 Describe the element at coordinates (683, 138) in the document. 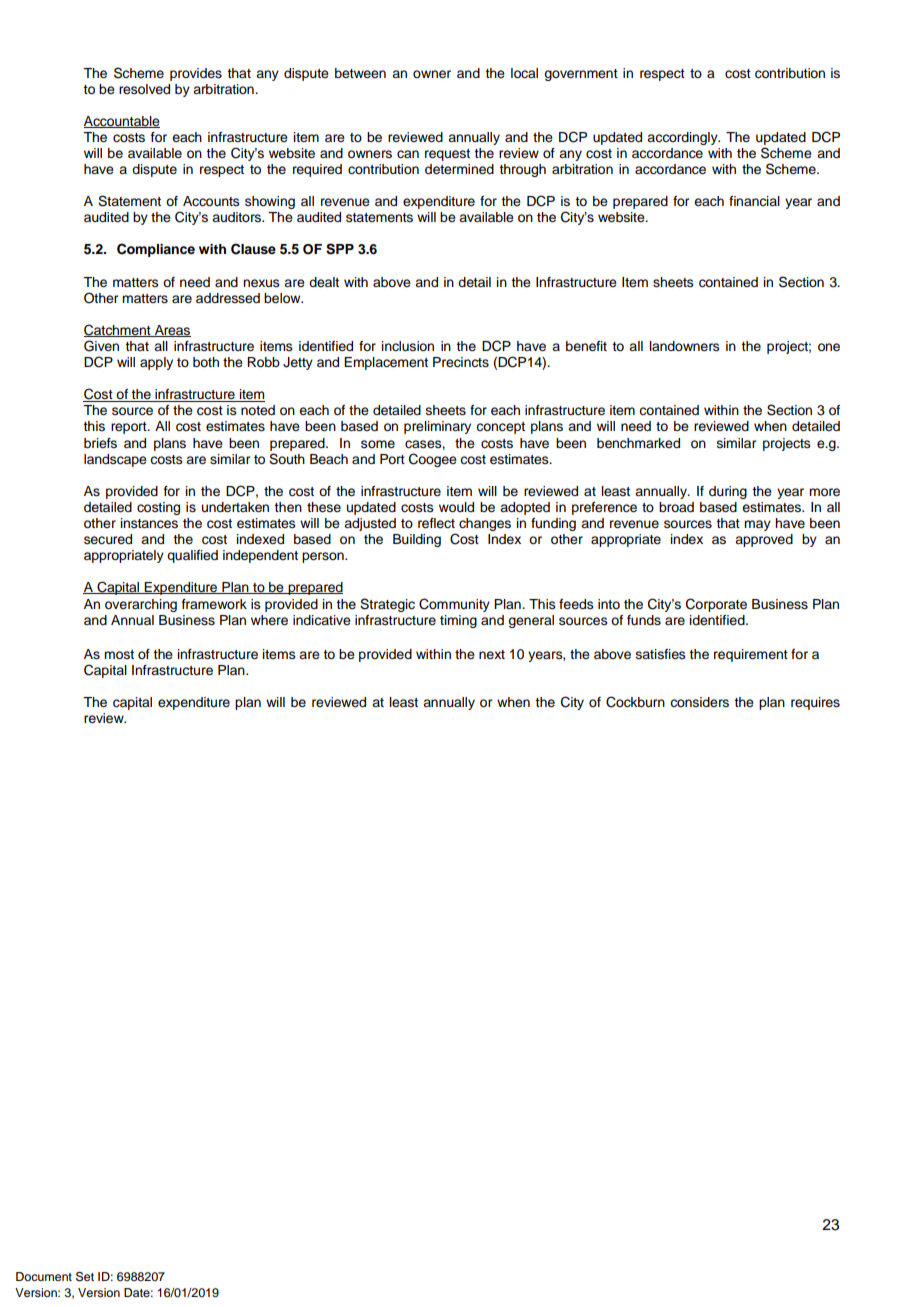

I see `accordingly` at that location.
